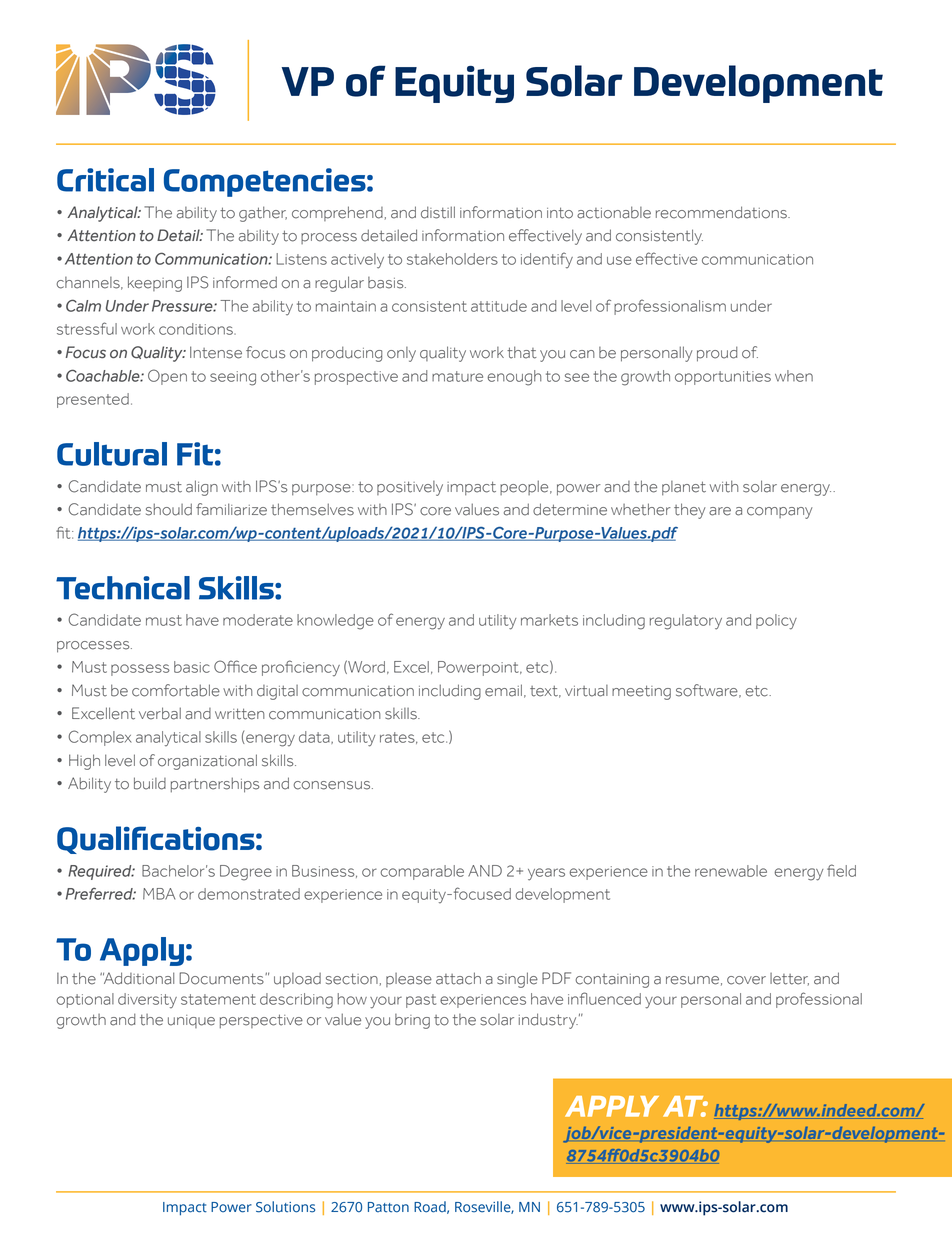 The width and height of the screenshot is (952, 1233). What do you see at coordinates (410, 488) in the screenshot?
I see `positively` at bounding box center [410, 488].
